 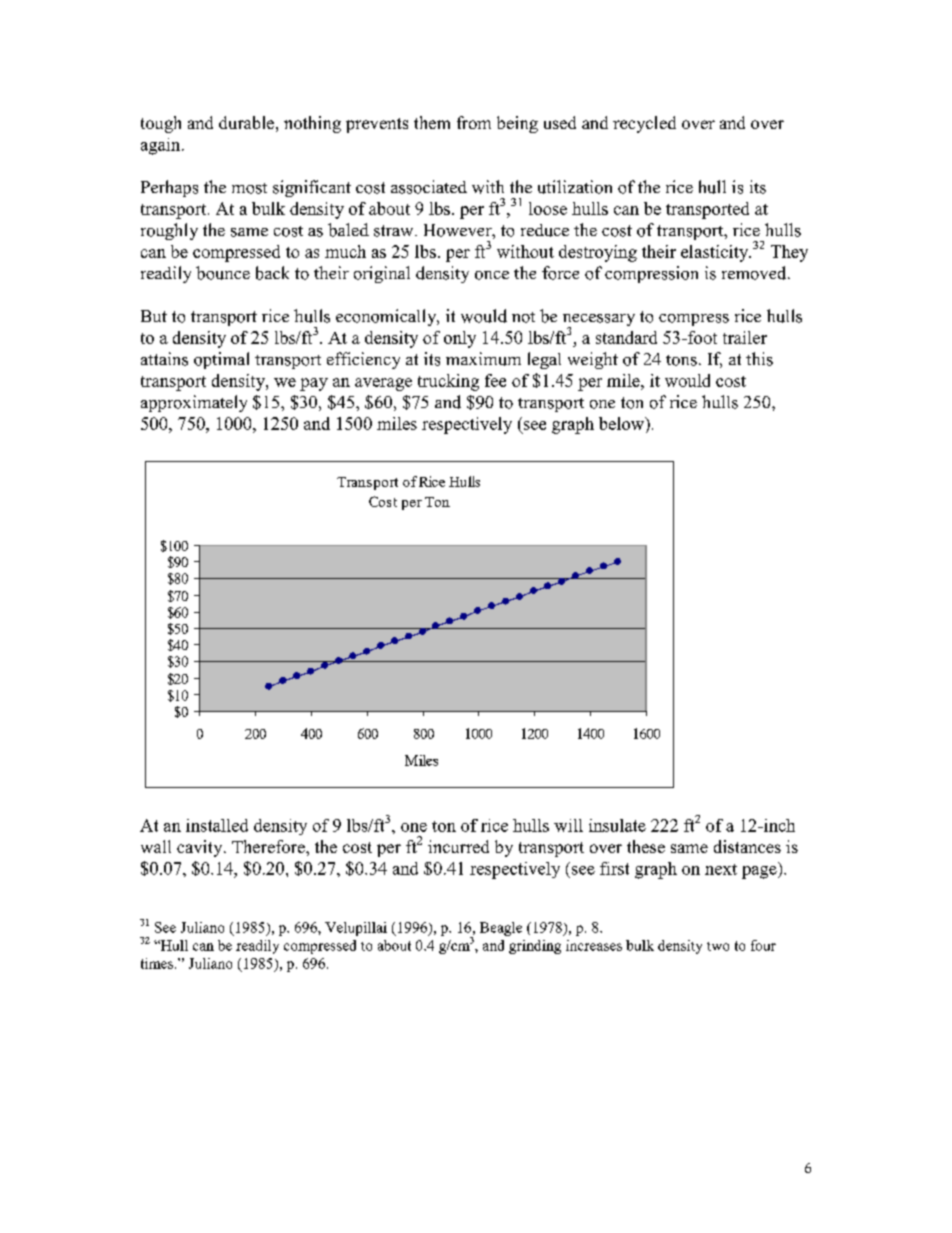 I want to click on optimal, so click(x=221, y=360).
